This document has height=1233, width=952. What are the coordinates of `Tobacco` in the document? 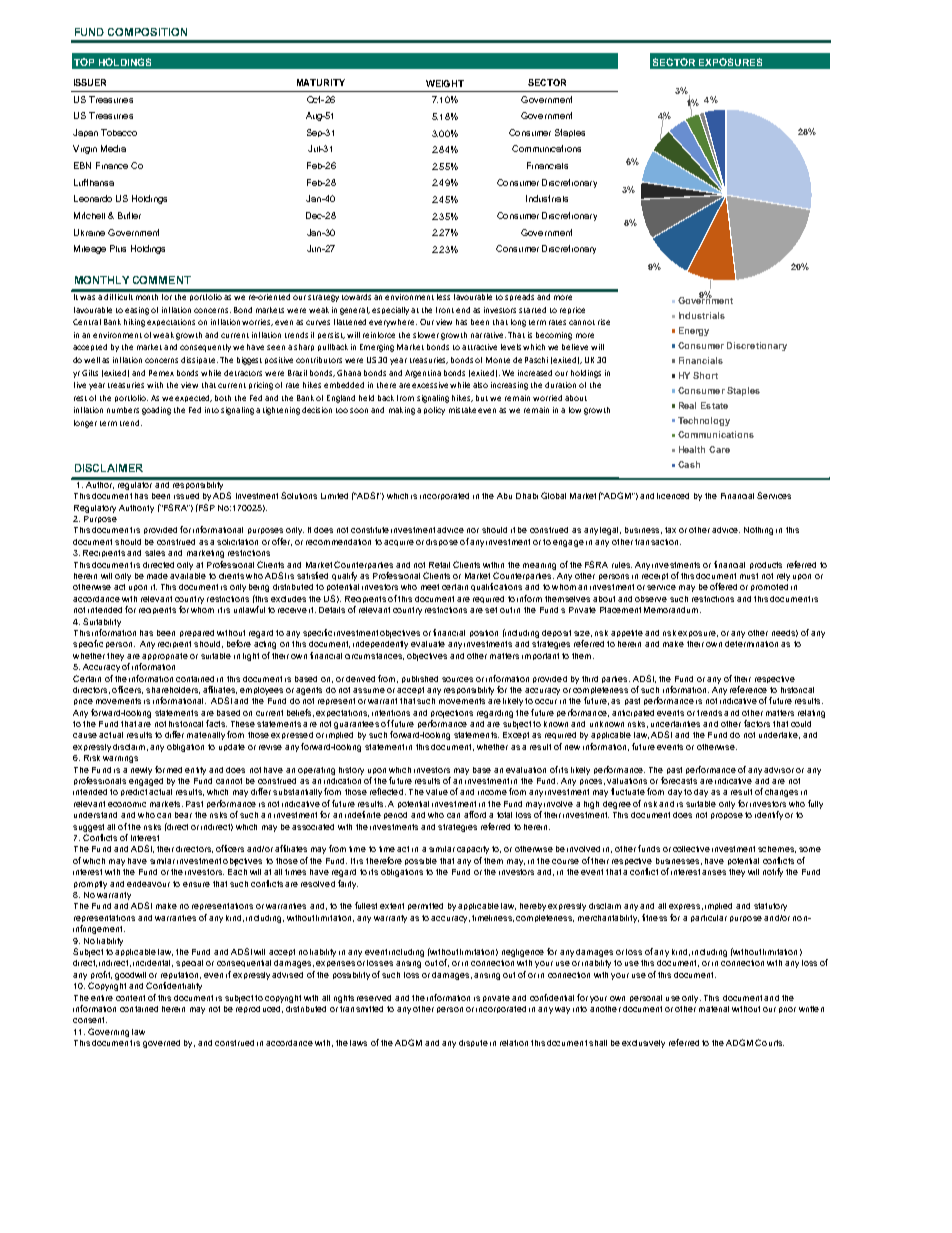 It's located at (119, 132).
